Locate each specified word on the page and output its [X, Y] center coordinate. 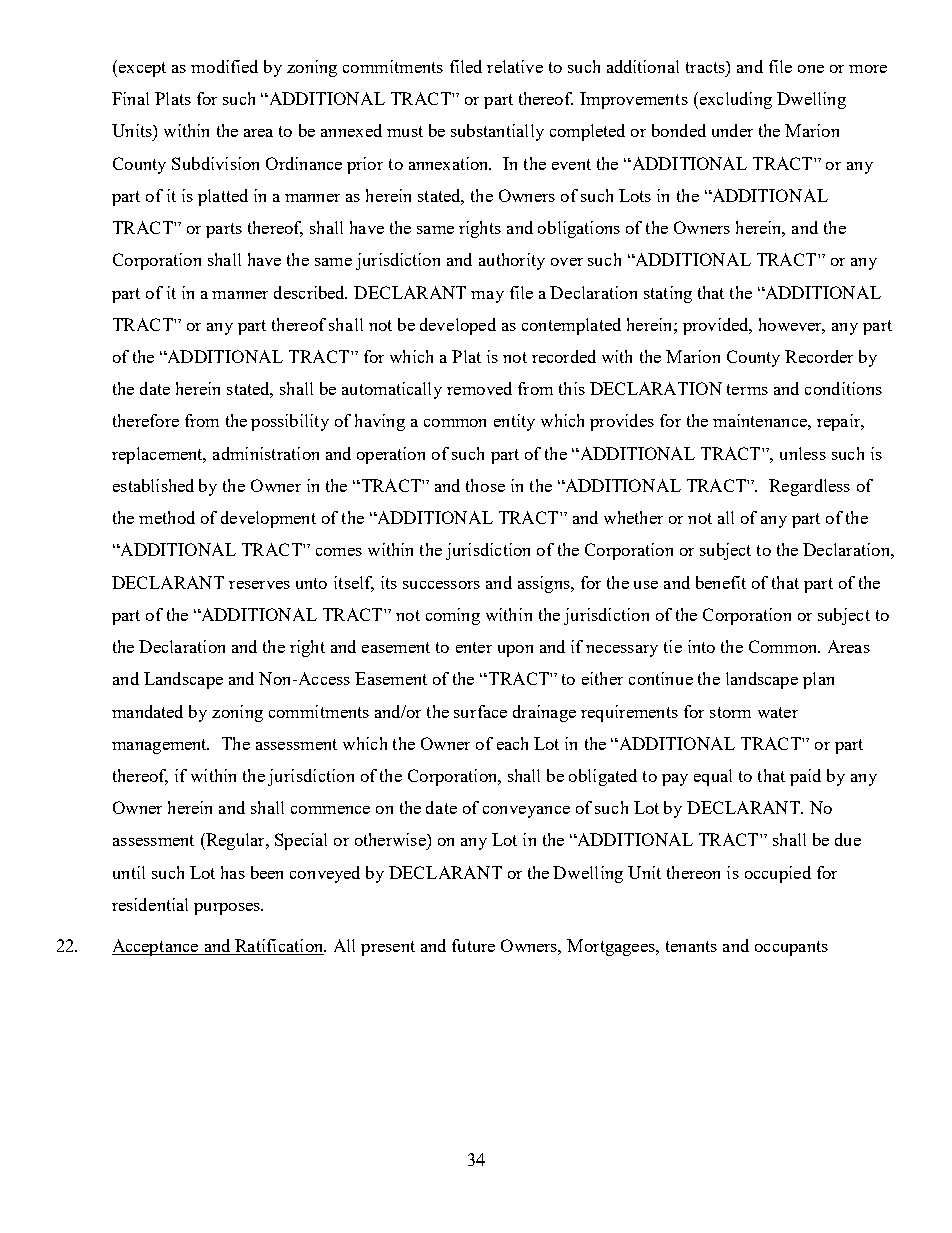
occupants [791, 948]
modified [224, 66]
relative [515, 66]
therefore [146, 420]
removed [479, 388]
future [473, 945]
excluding [734, 100]
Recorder [819, 356]
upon [515, 651]
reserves [259, 585]
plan [818, 680]
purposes [228, 909]
